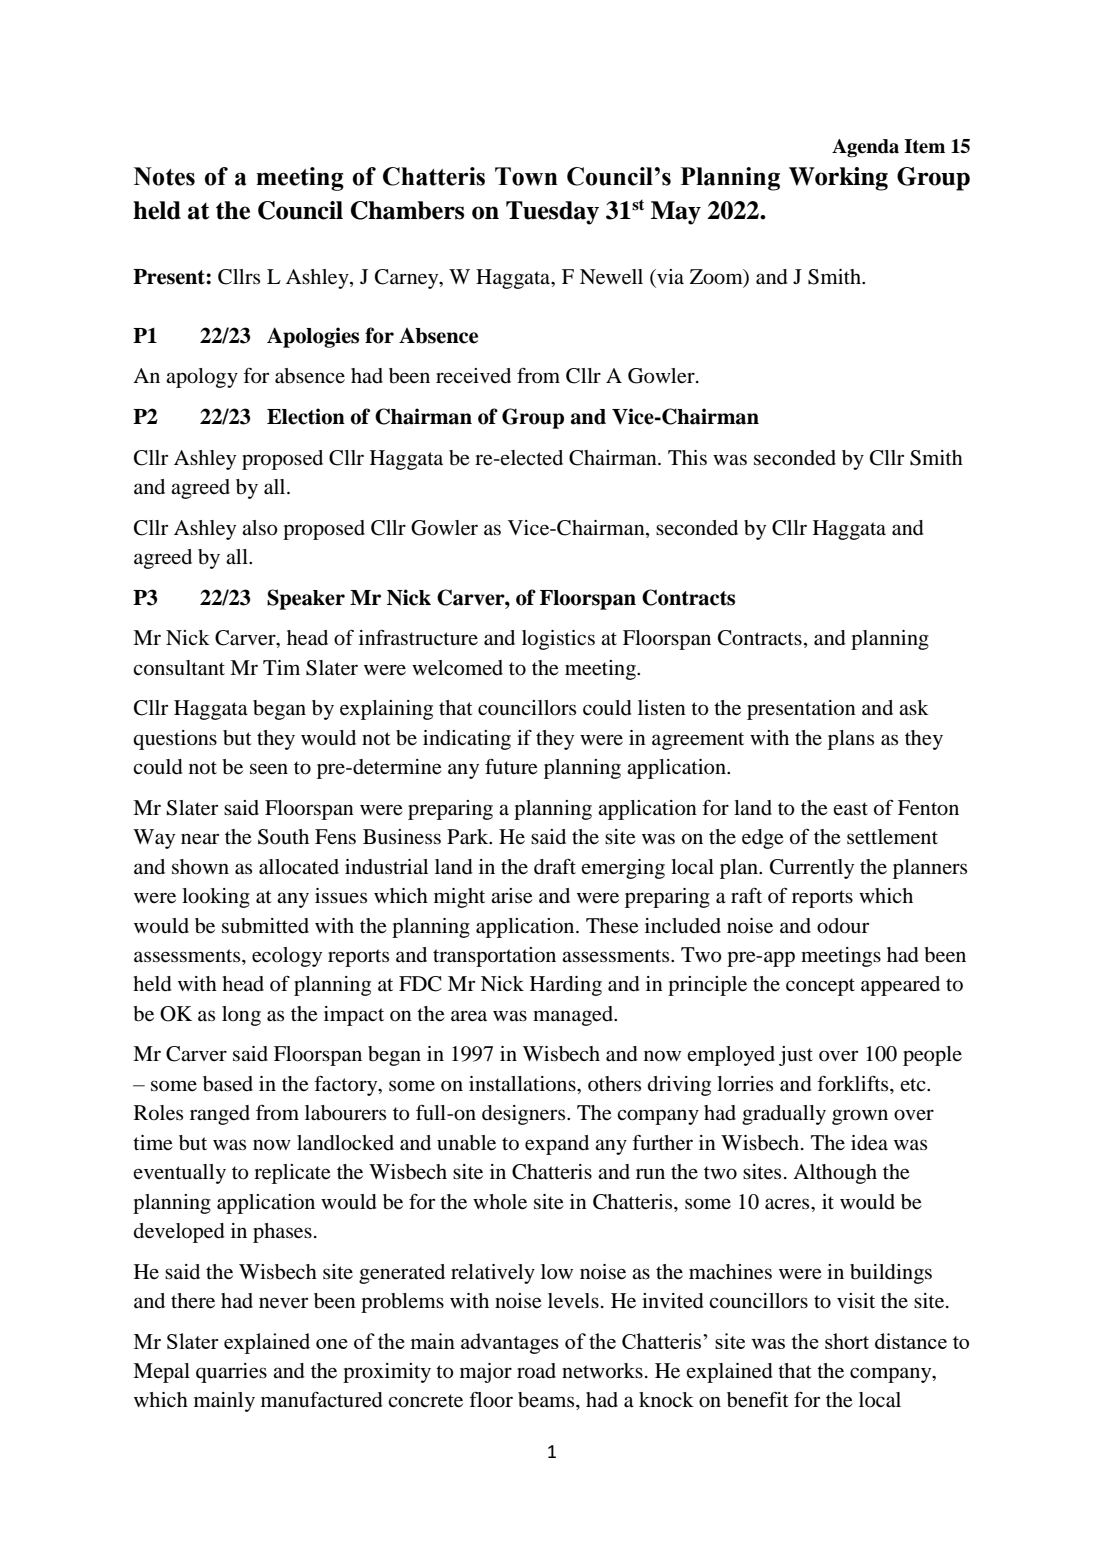 Image resolution: width=1104 pixels, height=1562 pixels. Describe the element at coordinates (838, 179) in the image. I see `Working` at that location.
